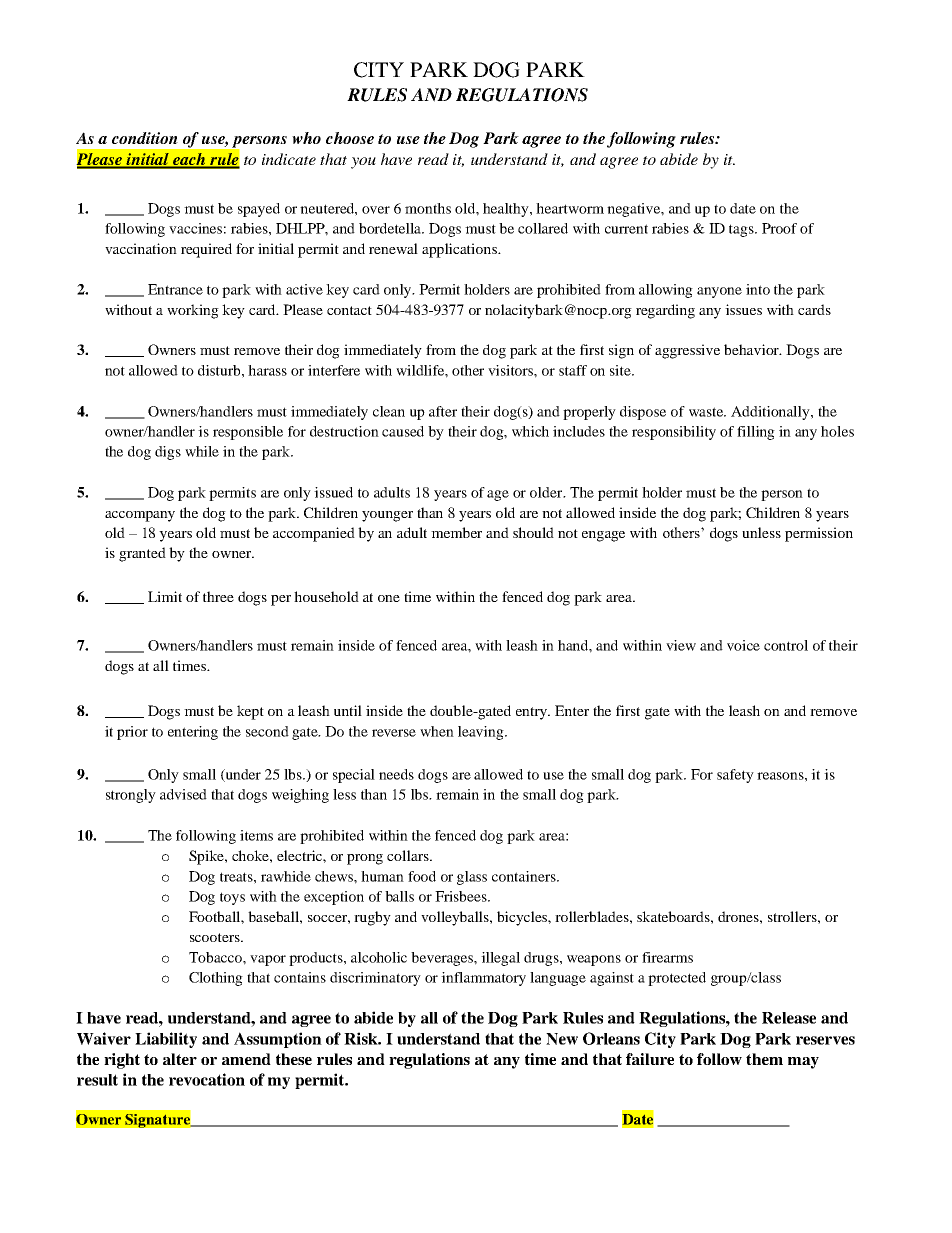 The width and height of the document is (952, 1233). Describe the element at coordinates (180, 1059) in the document. I see `alter` at that location.
